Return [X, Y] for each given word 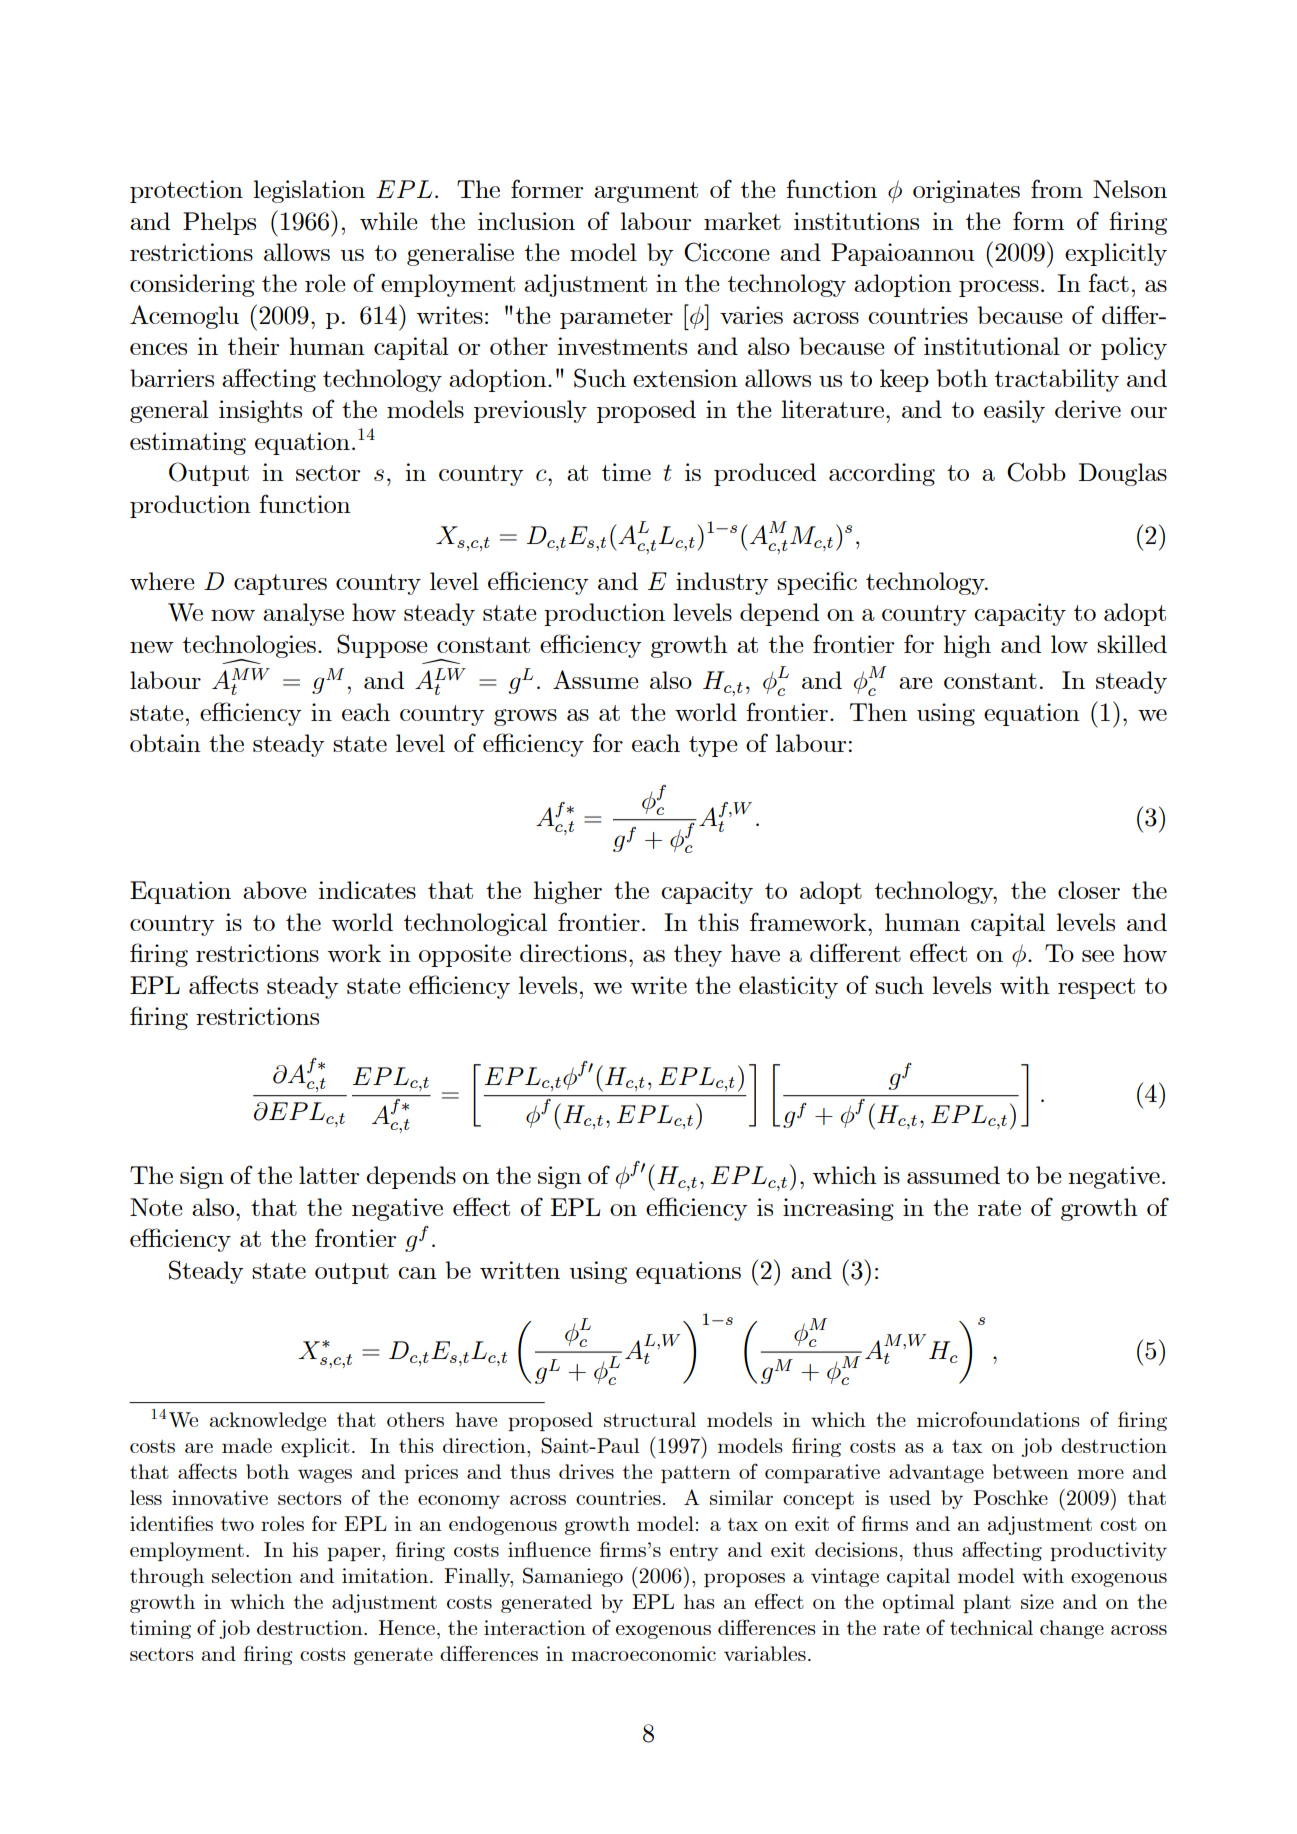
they [698, 955]
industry [722, 583]
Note [156, 1207]
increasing [838, 1209]
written [520, 1270]
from [1057, 188]
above [275, 890]
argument [646, 192]
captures [280, 584]
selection [252, 1575]
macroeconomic [643, 1653]
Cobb [1036, 472]
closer [1089, 890]
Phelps [219, 223]
